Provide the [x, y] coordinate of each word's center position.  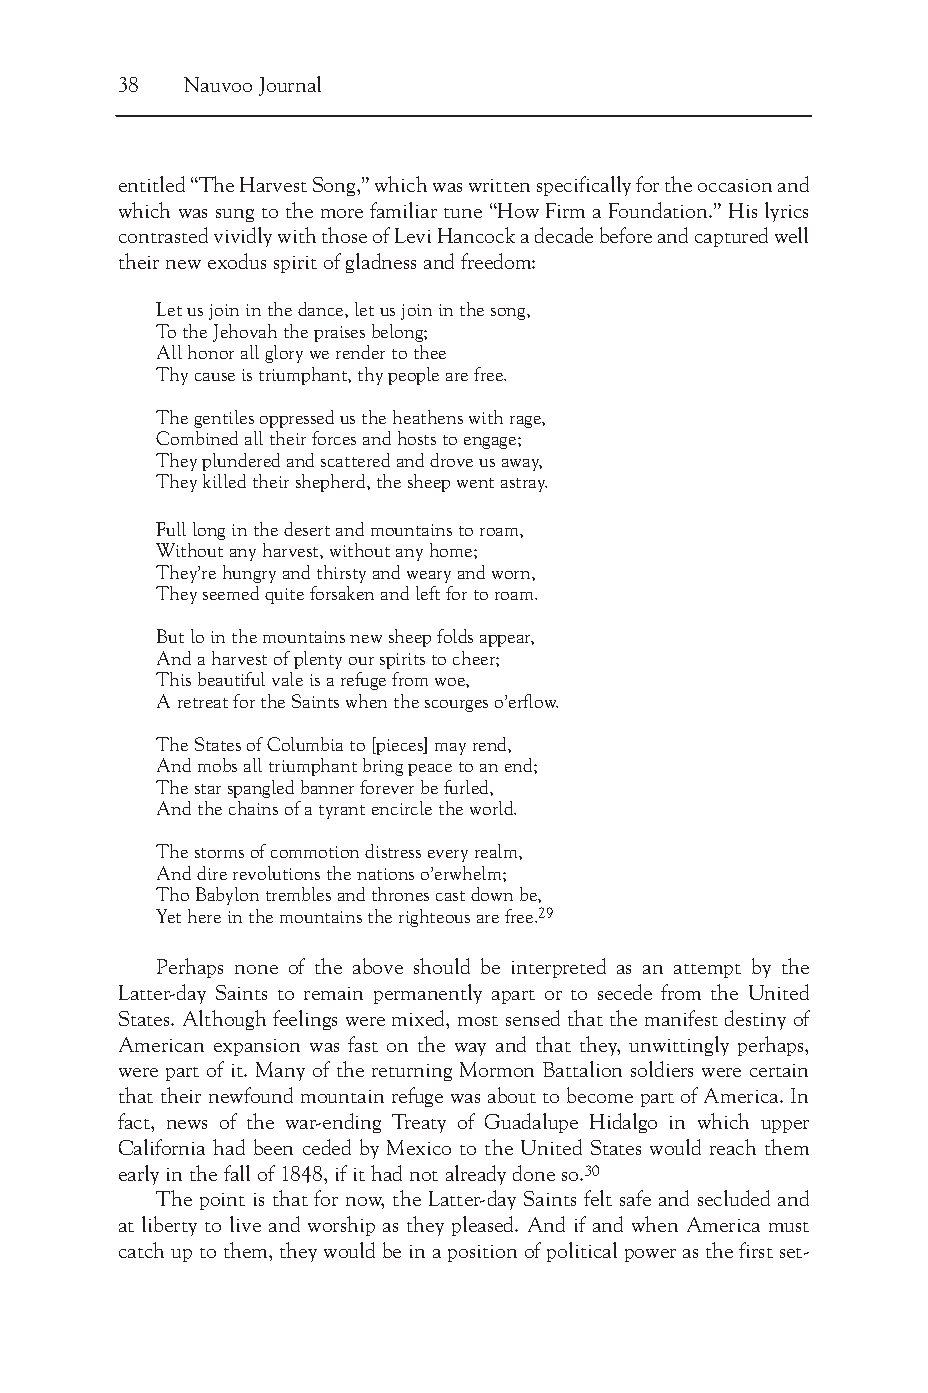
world [493, 808]
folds [455, 636]
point [222, 1201]
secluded [734, 1198]
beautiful [231, 679]
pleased [484, 1226]
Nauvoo [218, 84]
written [499, 185]
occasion [735, 185]
